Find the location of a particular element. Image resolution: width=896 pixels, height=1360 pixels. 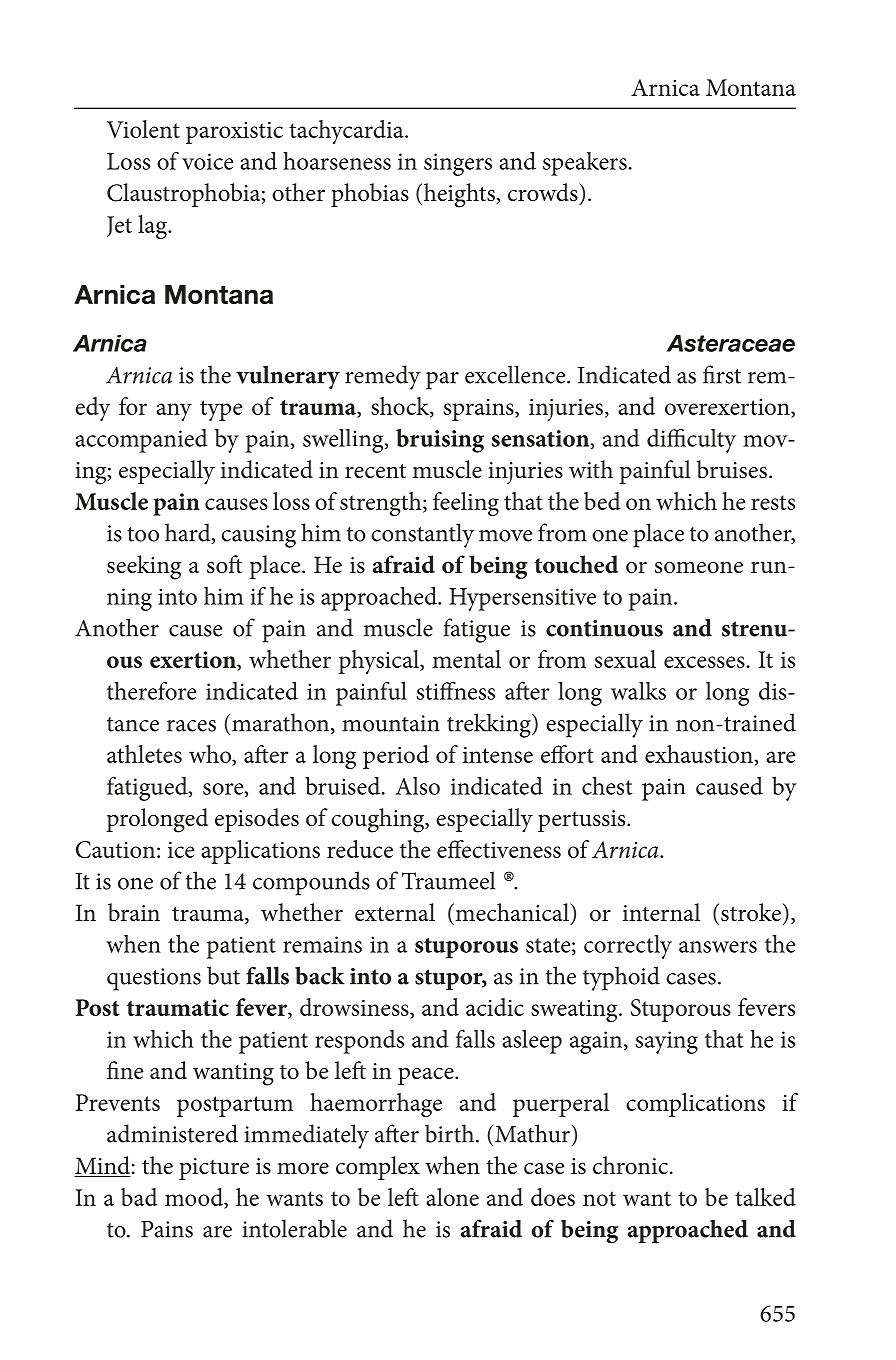

excesses is located at coordinates (704, 662).
